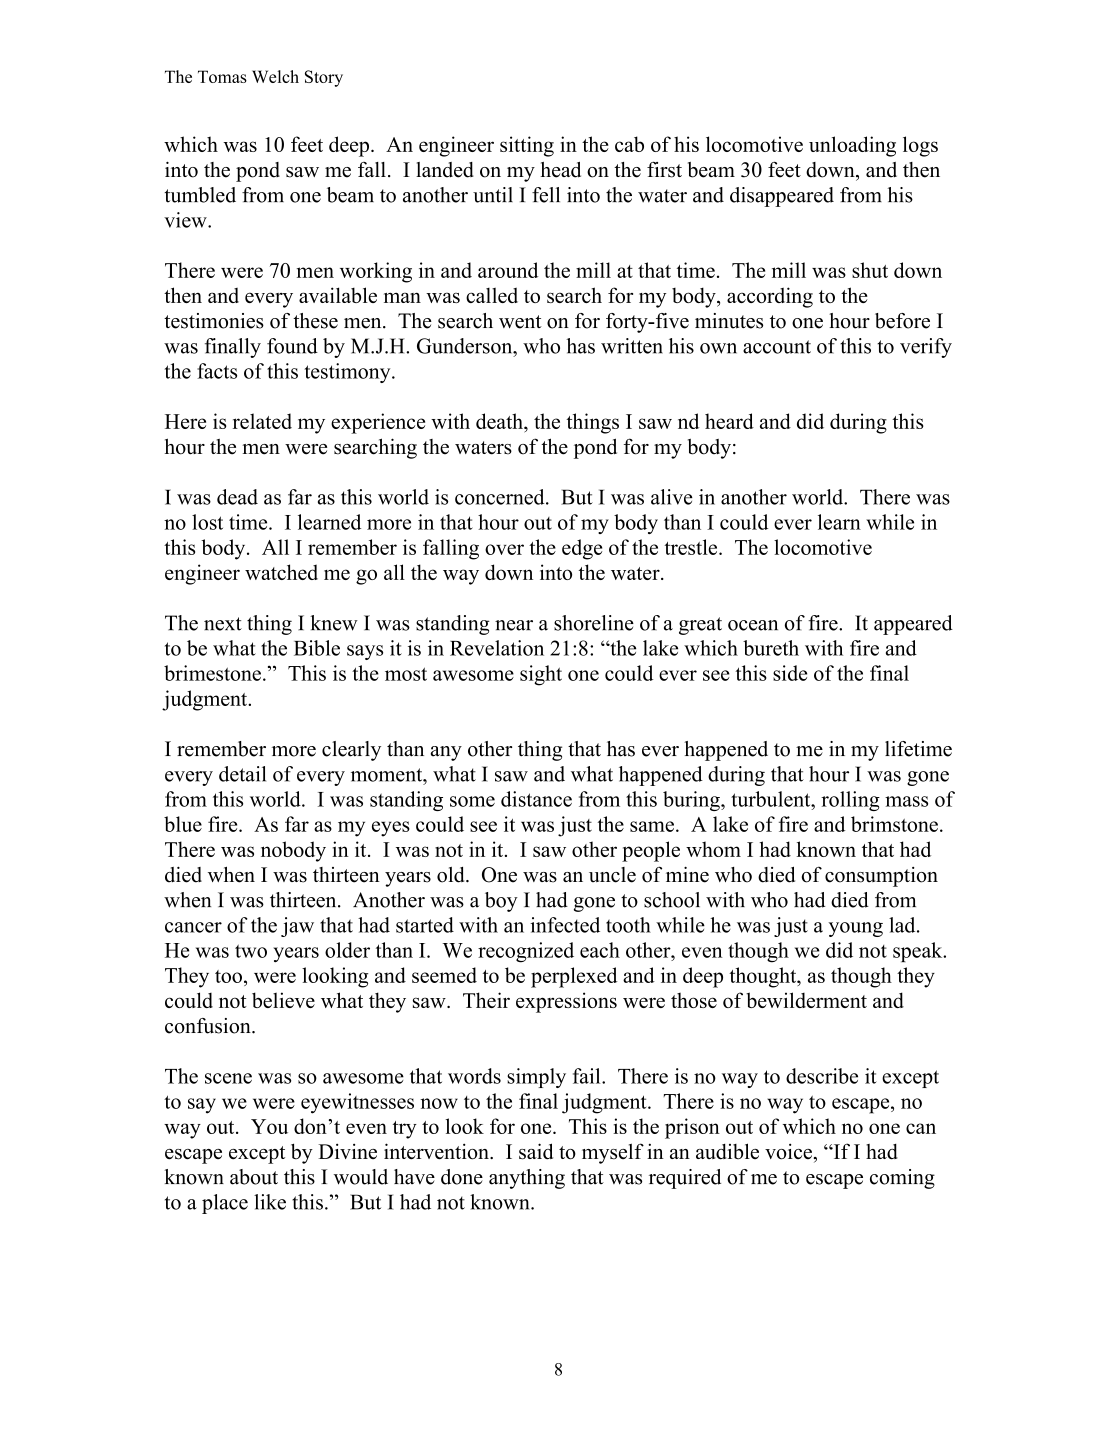 This document has height=1445, width=1117. Describe the element at coordinates (790, 673) in the document. I see `side` at that location.
